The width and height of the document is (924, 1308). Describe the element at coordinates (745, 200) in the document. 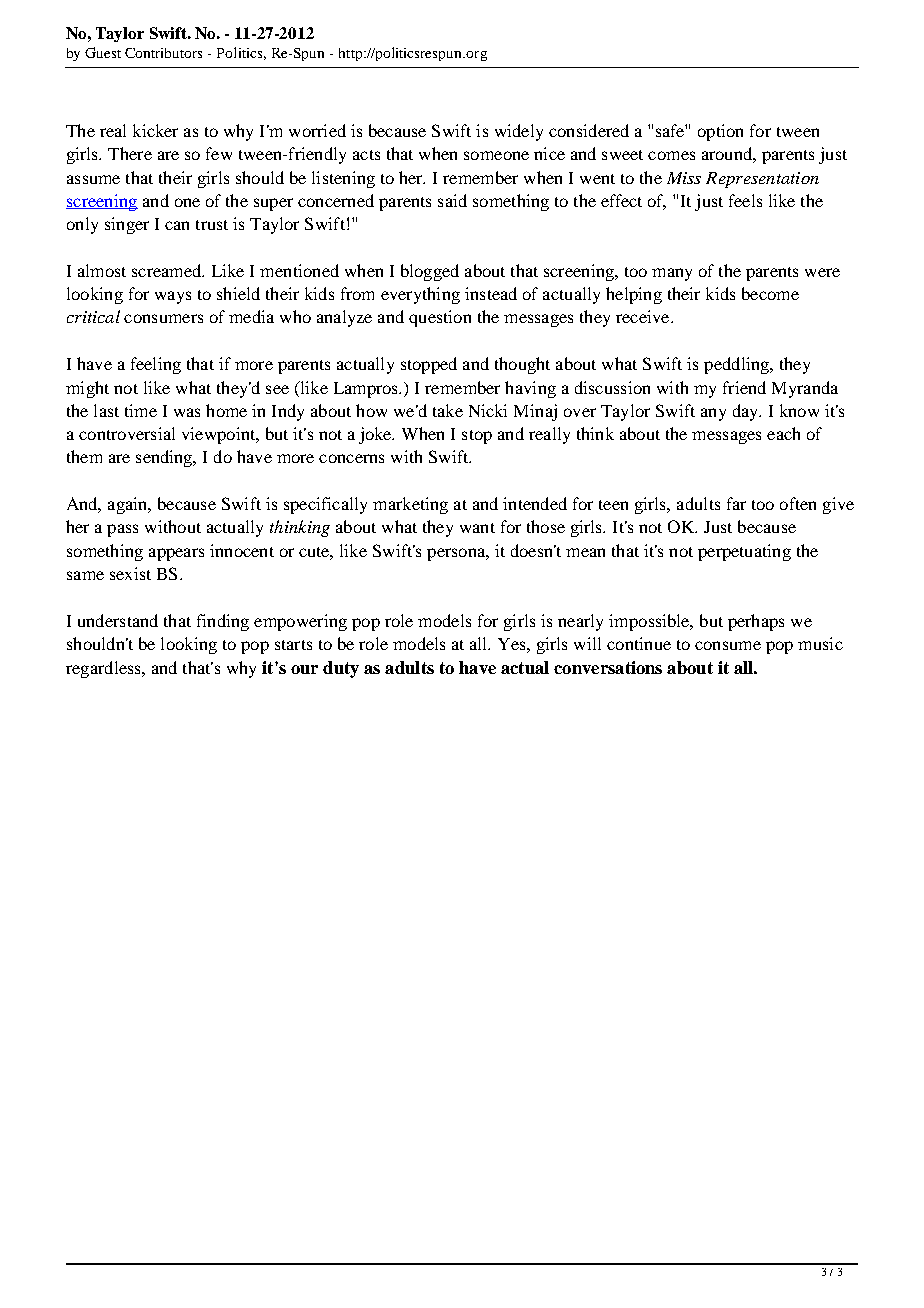

I see `feels` at that location.
